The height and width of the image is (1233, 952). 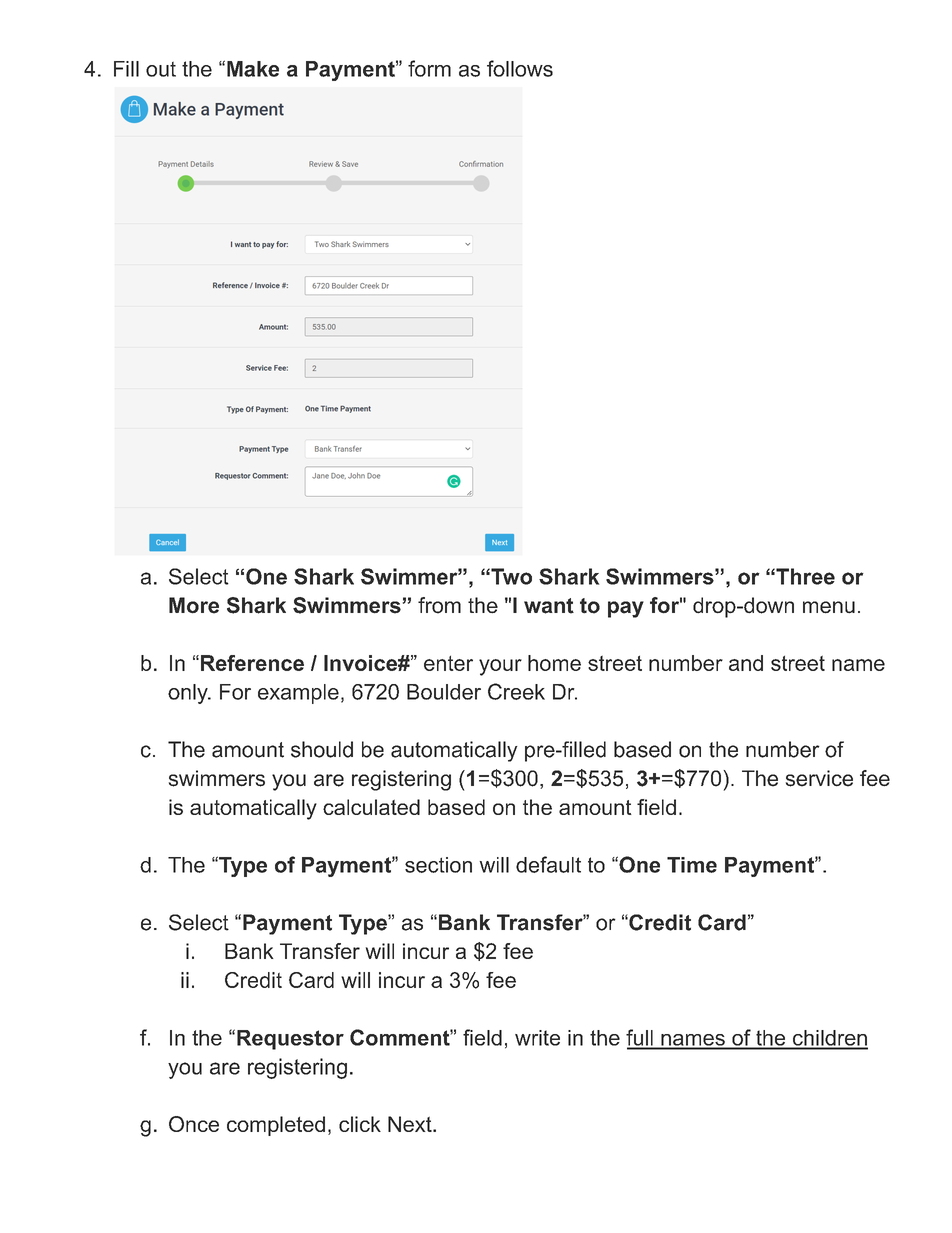 What do you see at coordinates (253, 69) in the image?
I see `Make` at bounding box center [253, 69].
